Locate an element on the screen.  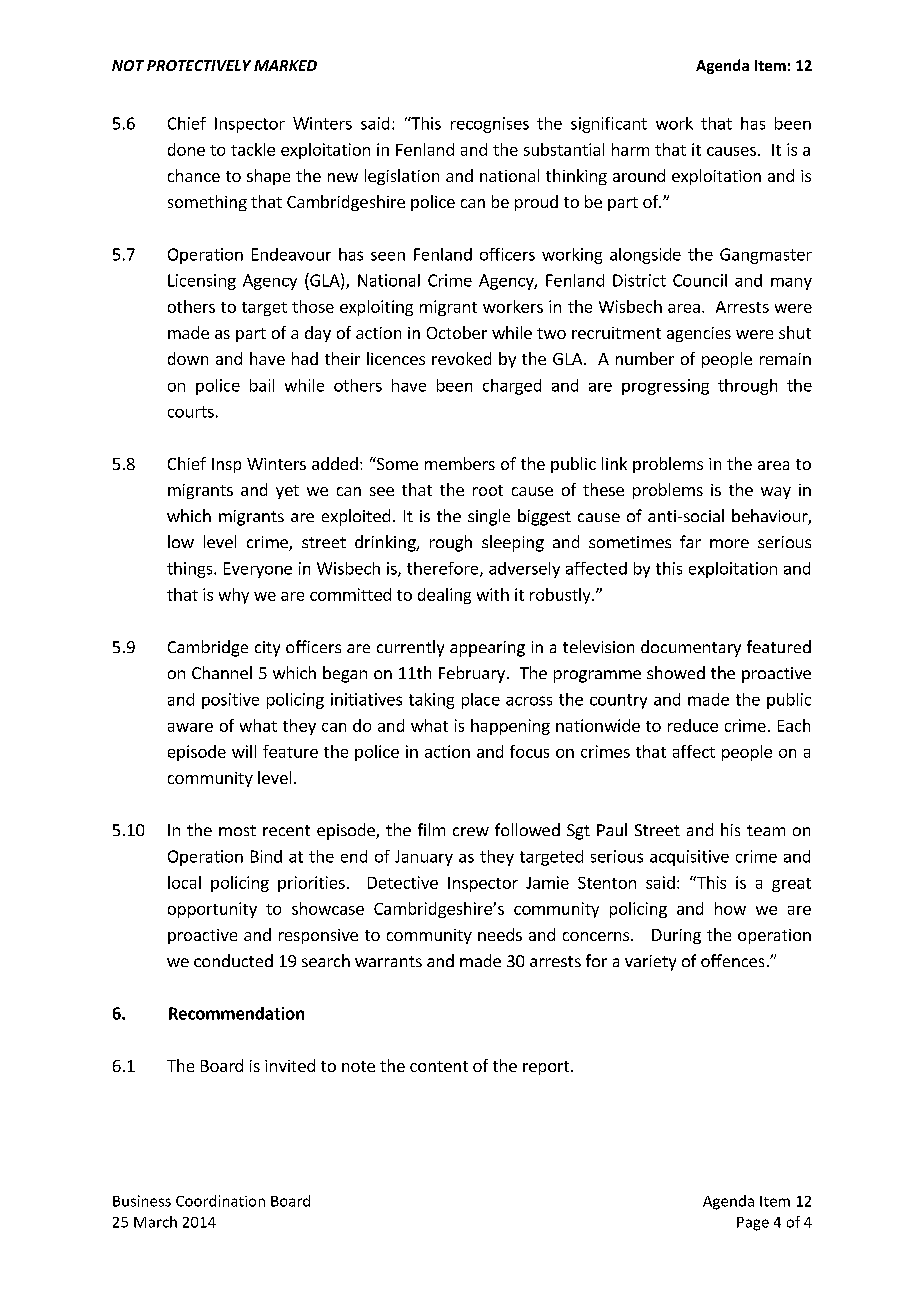
recognises is located at coordinates (490, 125).
